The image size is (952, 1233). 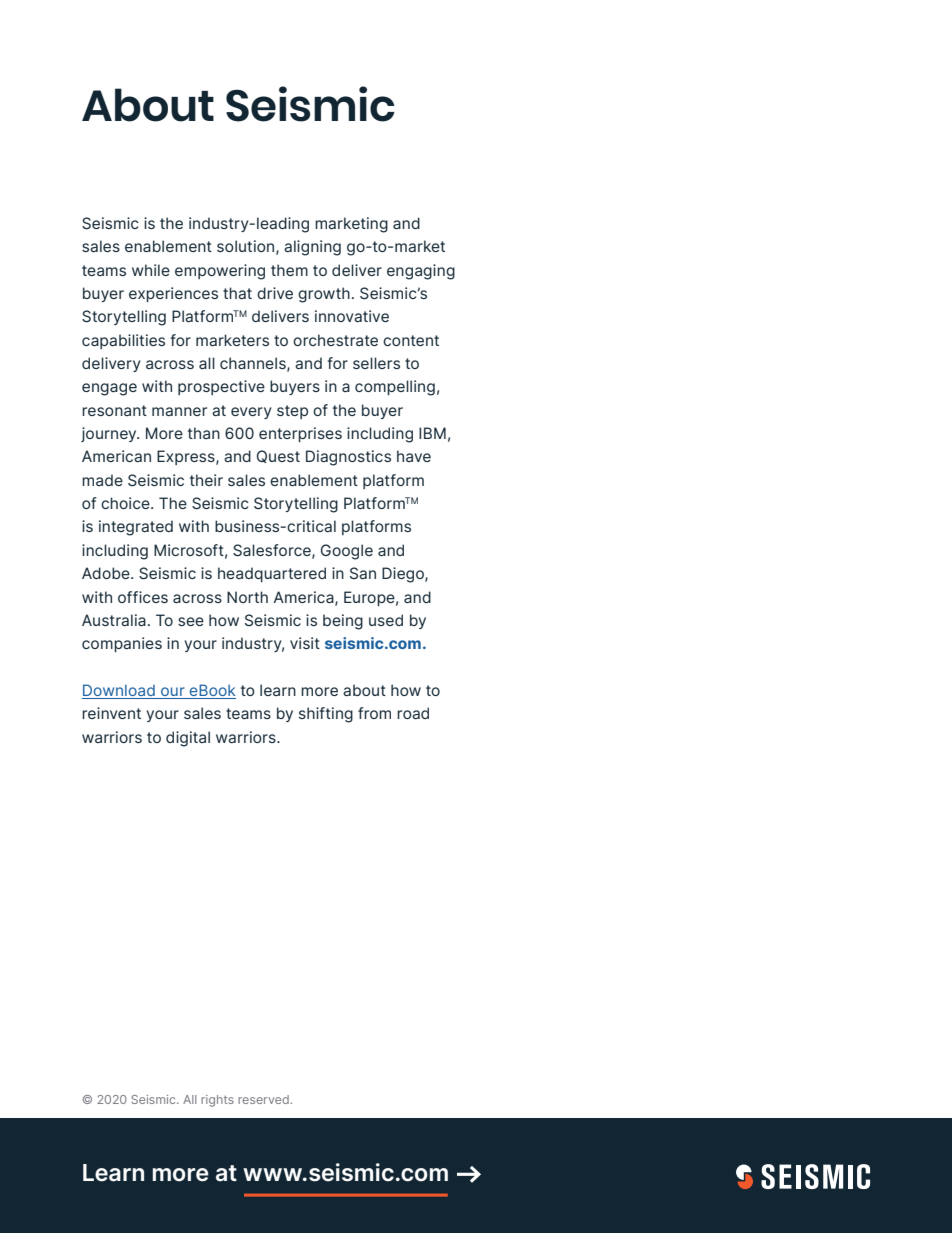 I want to click on drive, so click(x=275, y=293).
